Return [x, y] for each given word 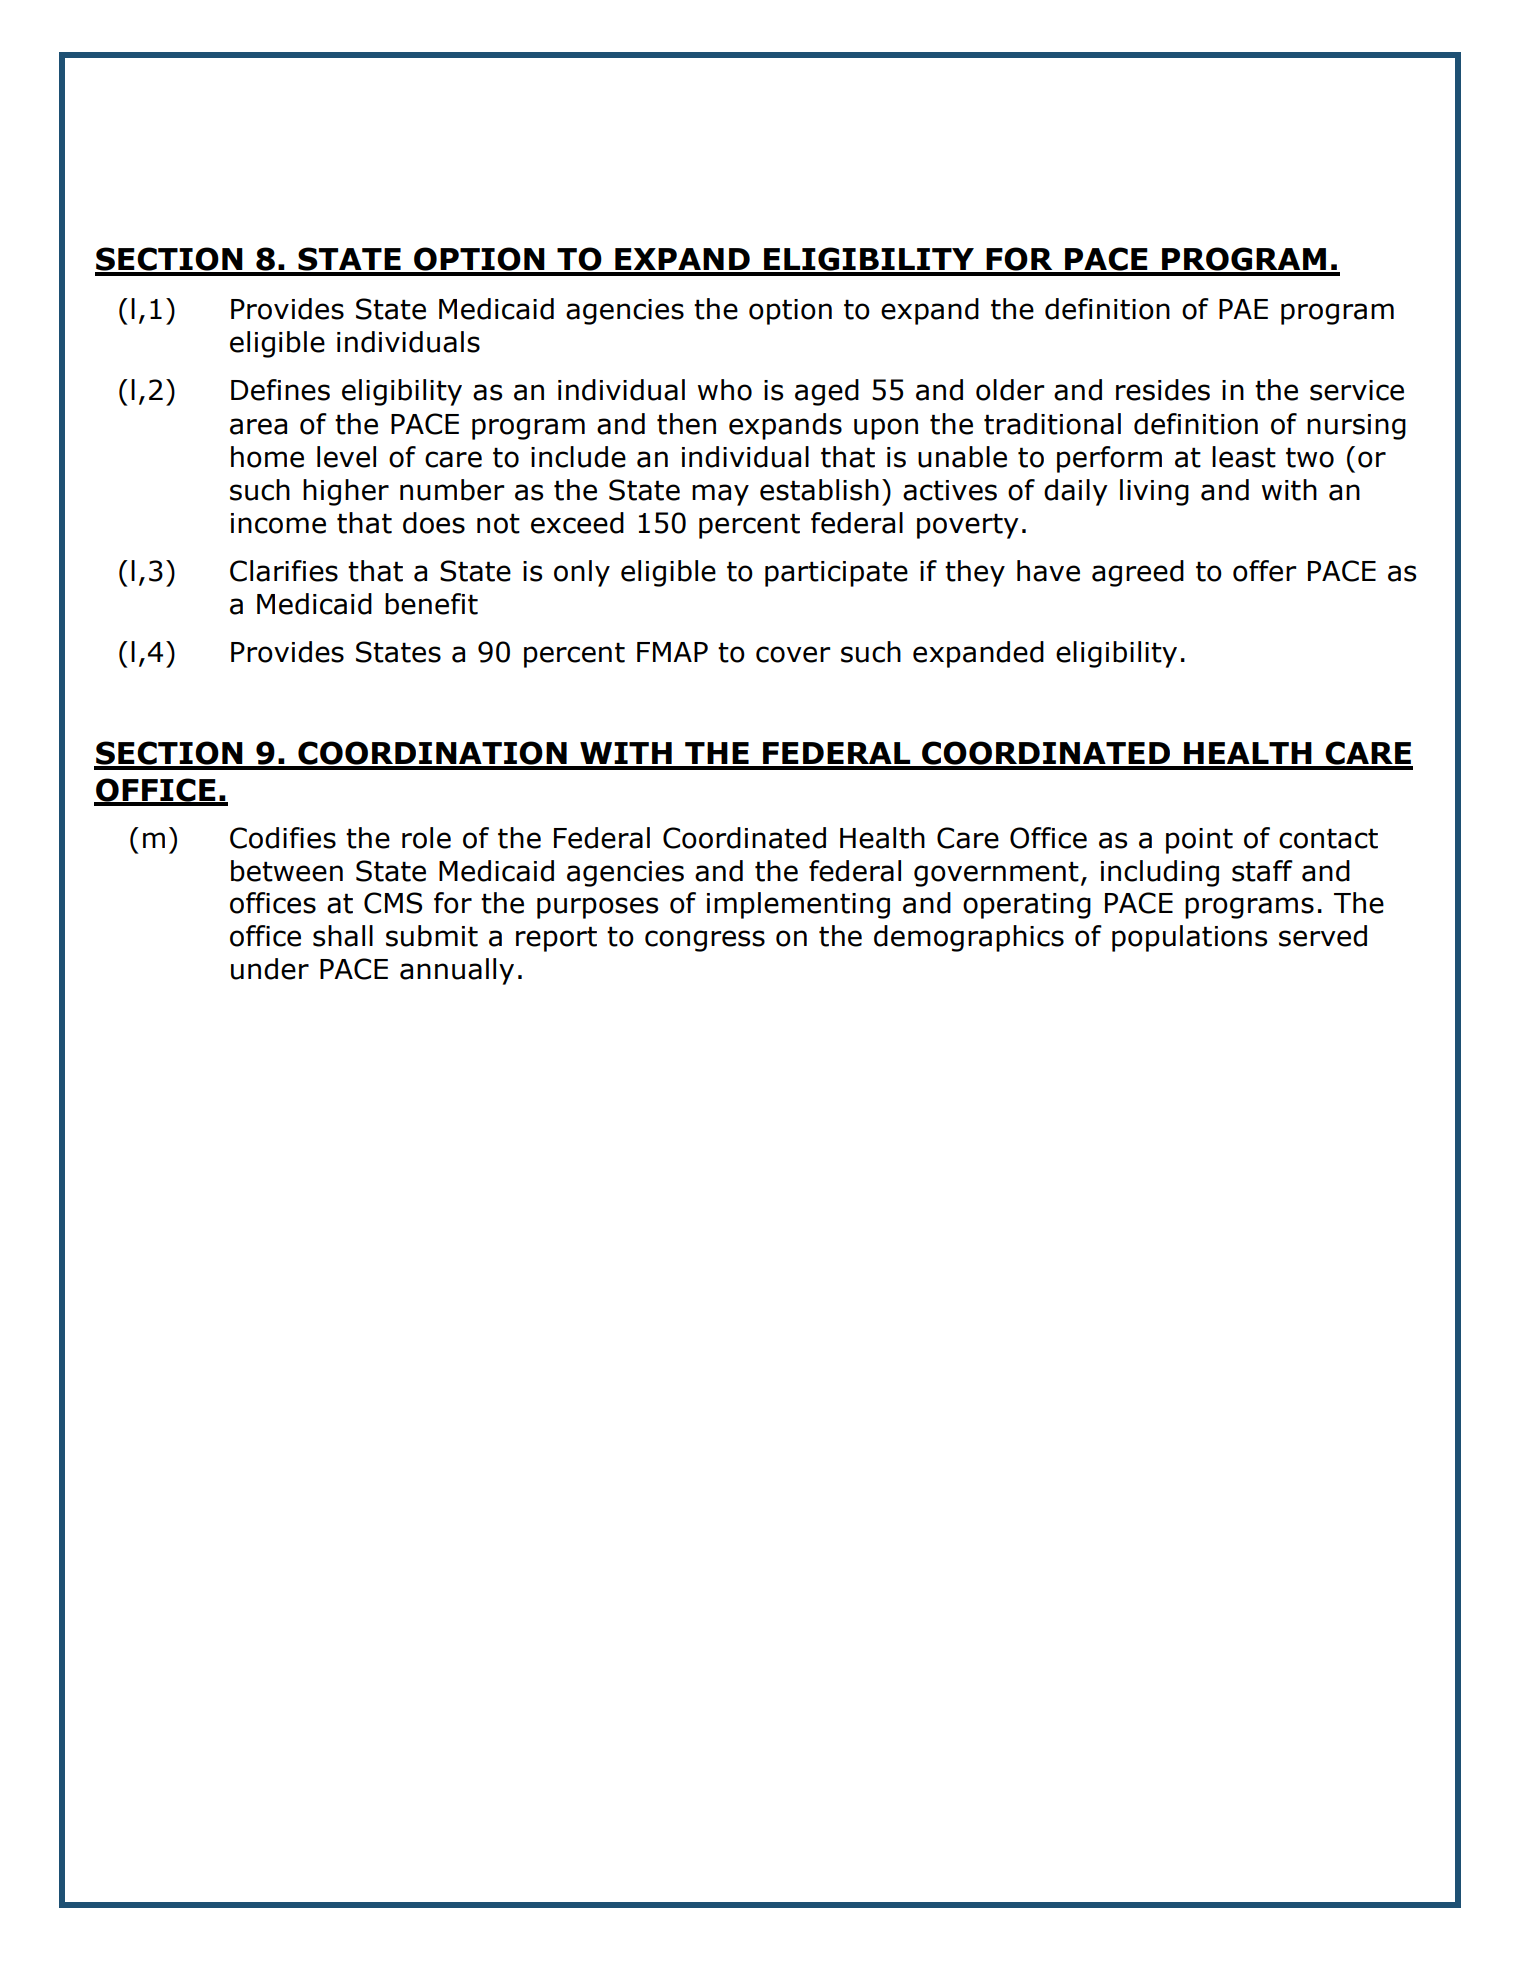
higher [346, 492]
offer [1265, 571]
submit [432, 936]
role [426, 838]
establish [819, 490]
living [1154, 492]
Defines [280, 390]
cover [793, 654]
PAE [1243, 309]
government [996, 874]
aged [827, 392]
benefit [431, 604]
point [1199, 841]
